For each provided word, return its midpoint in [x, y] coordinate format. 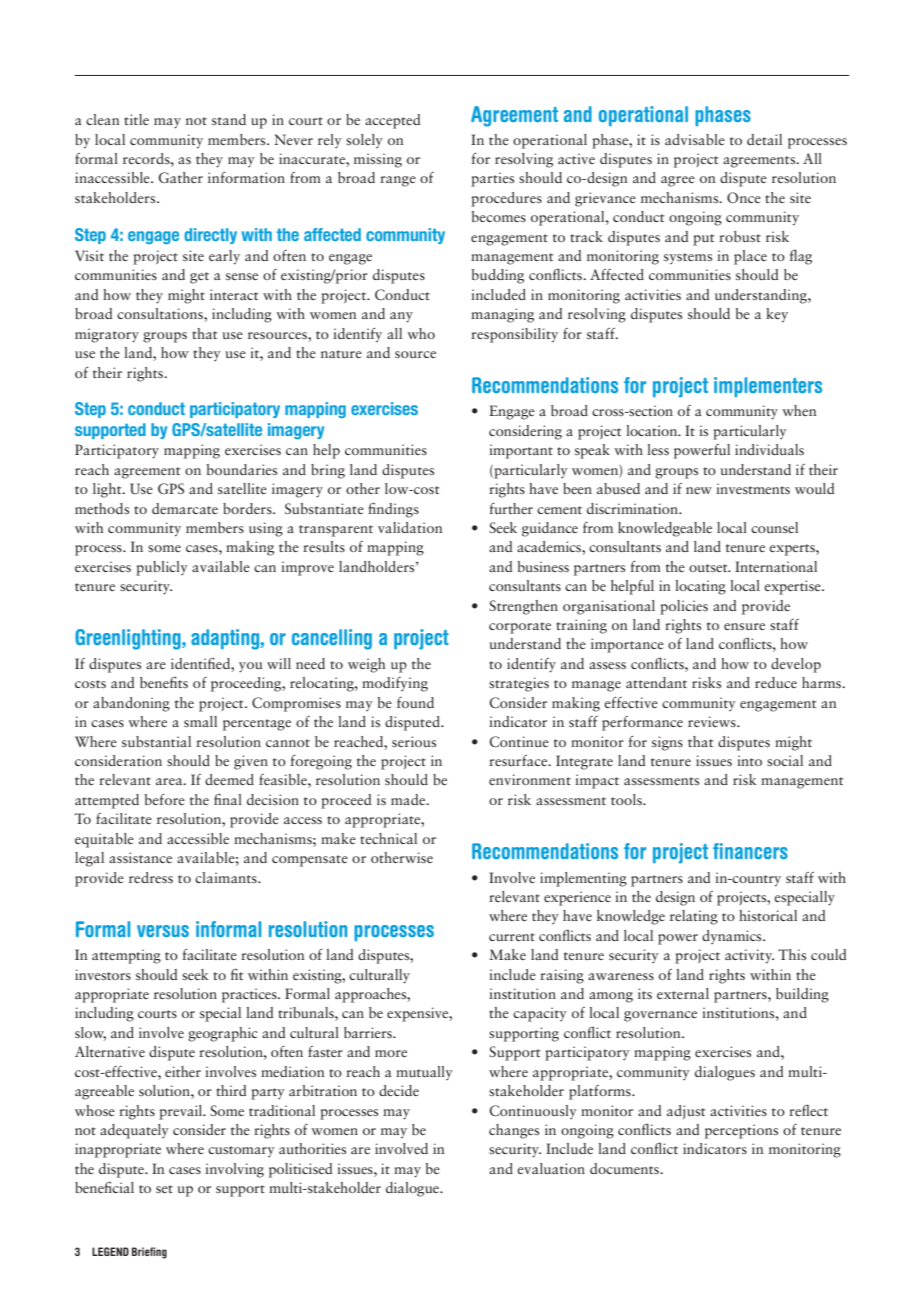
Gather [180, 177]
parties [492, 179]
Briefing [149, 1253]
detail [764, 139]
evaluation [551, 1168]
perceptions [741, 1131]
